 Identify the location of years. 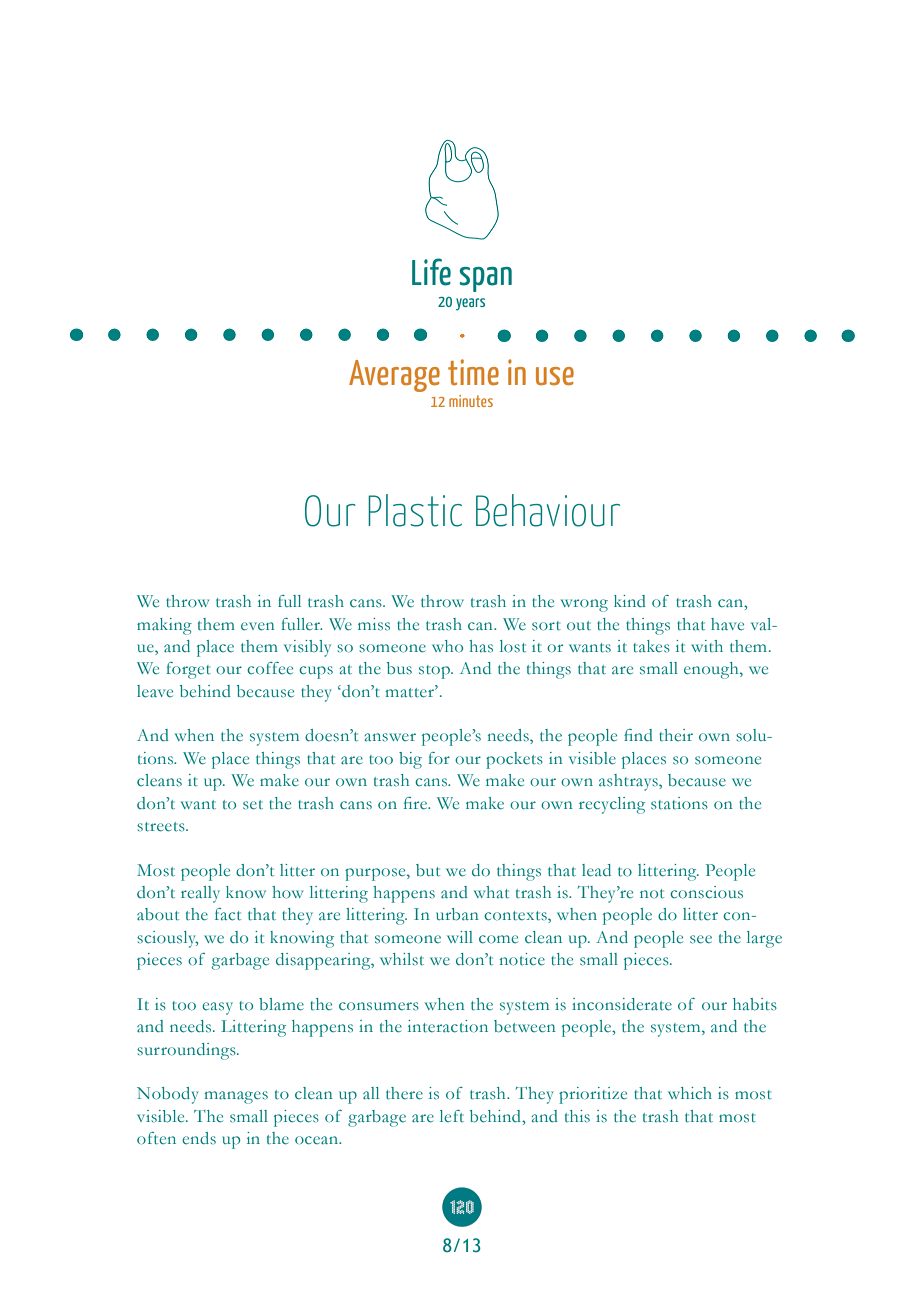
(470, 304).
